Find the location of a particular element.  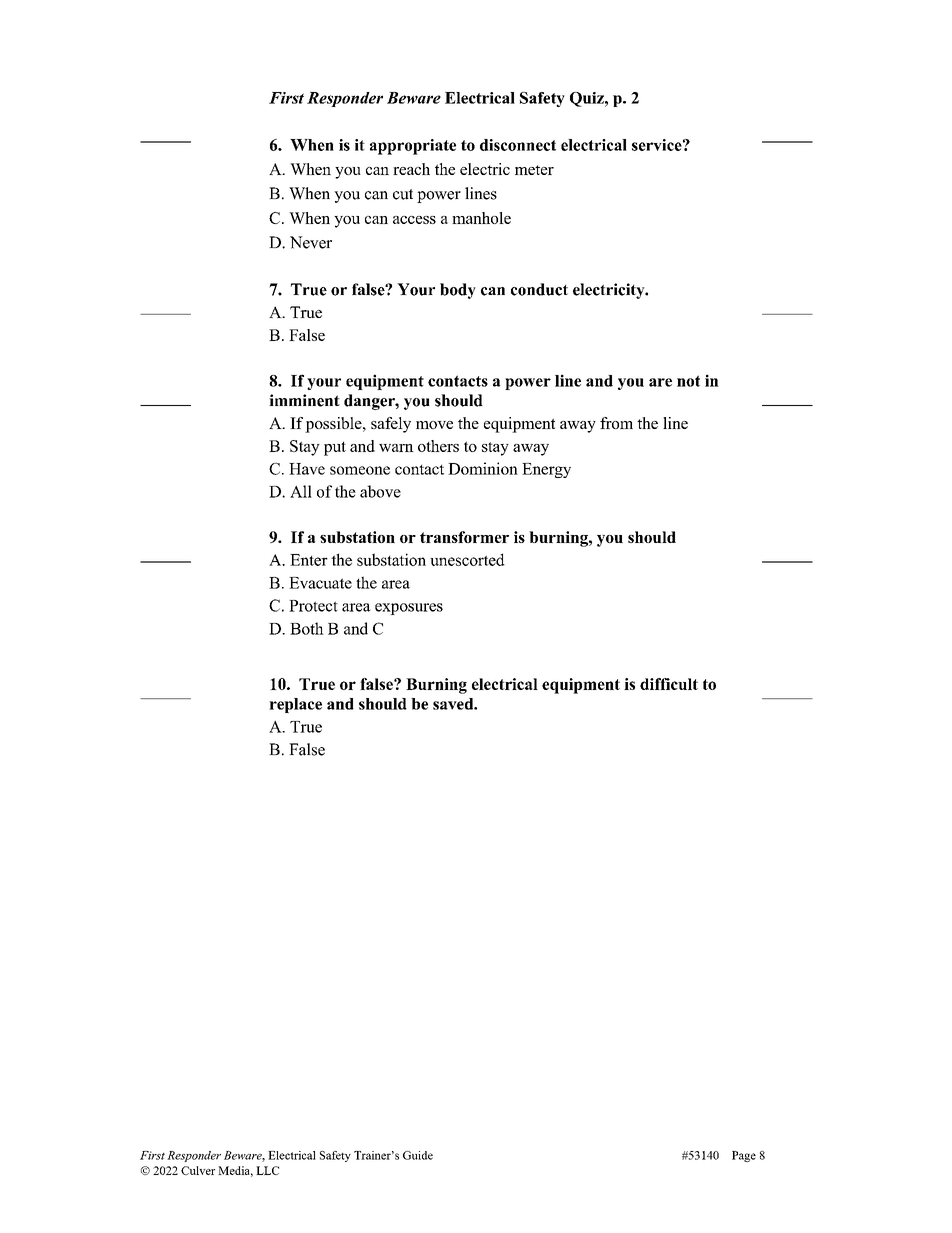

All is located at coordinates (301, 491).
